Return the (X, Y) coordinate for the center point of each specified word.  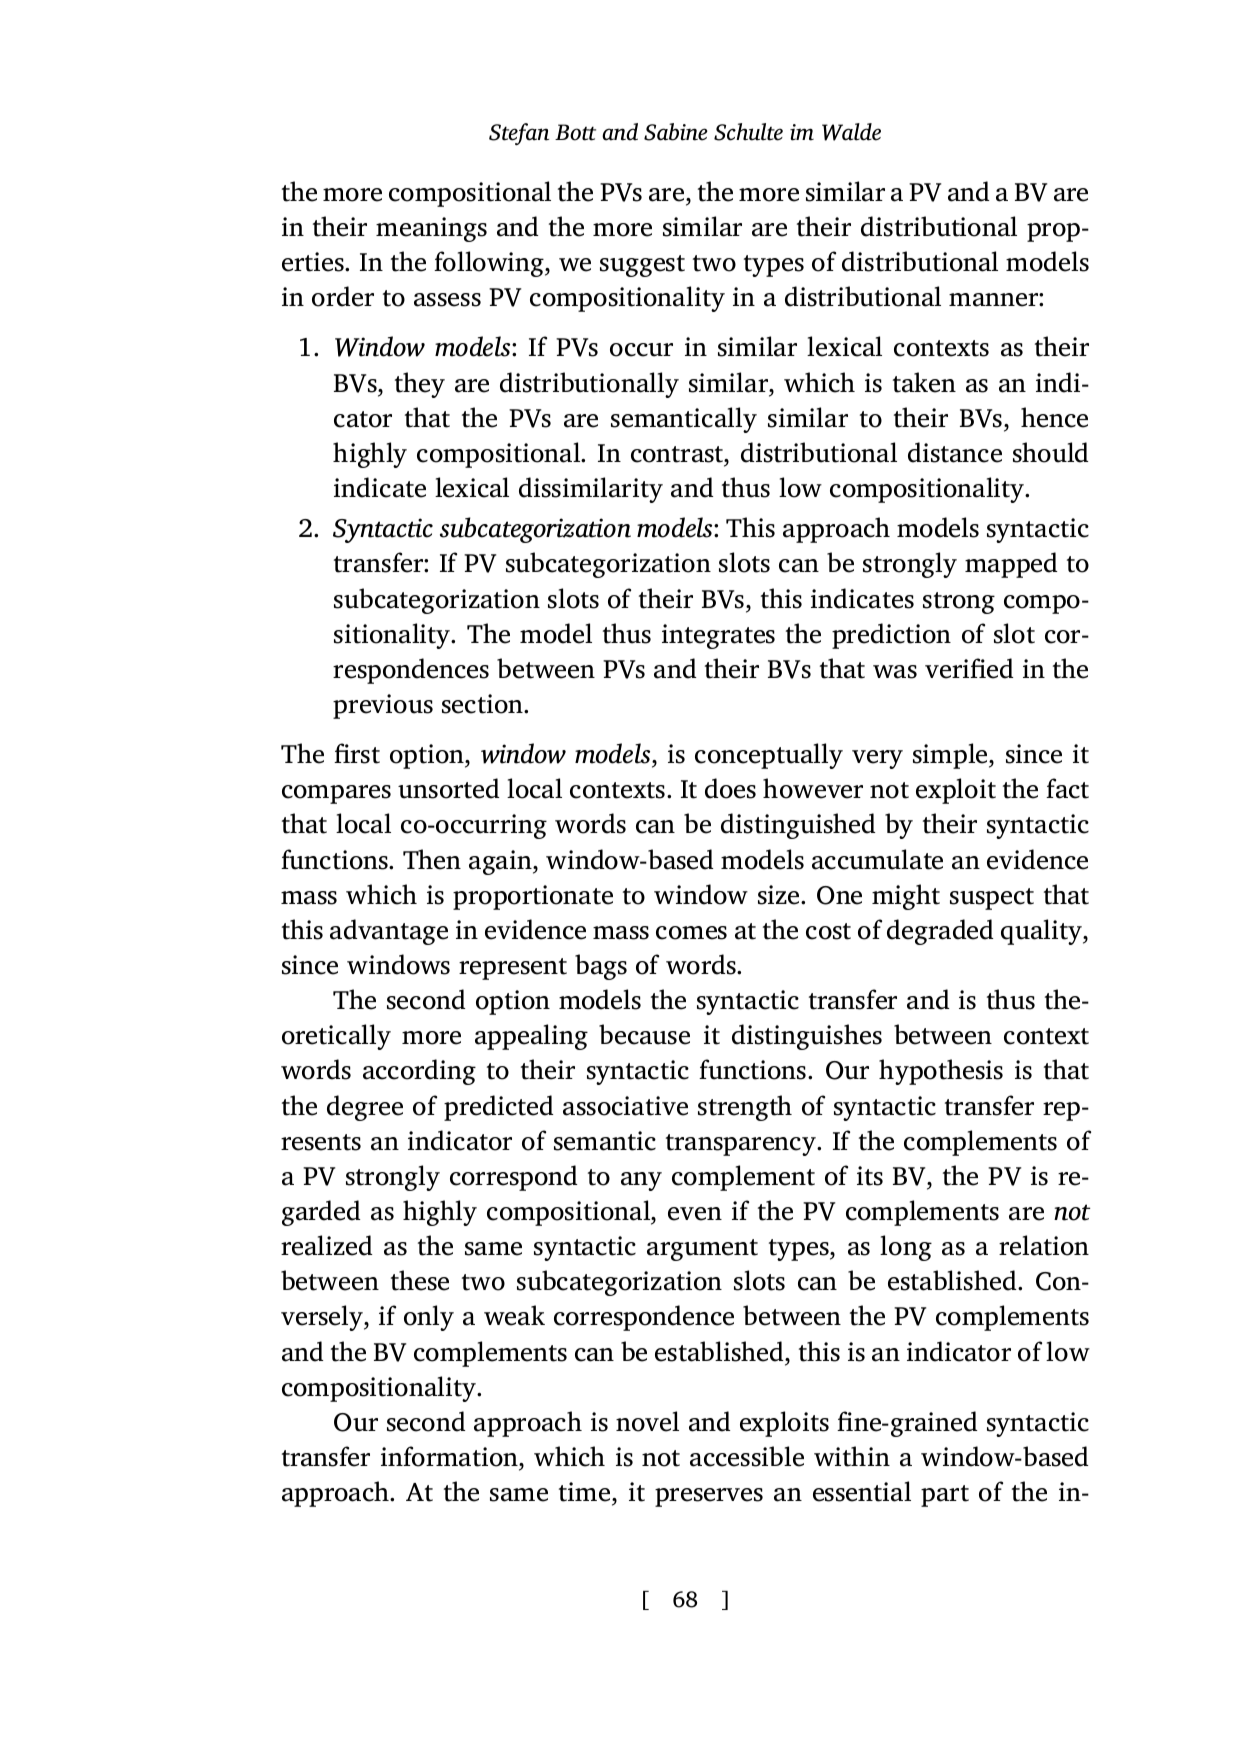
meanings (431, 229)
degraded (940, 932)
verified (969, 668)
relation (1044, 1245)
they (420, 385)
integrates (718, 636)
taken (924, 382)
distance (955, 452)
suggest (642, 266)
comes (691, 933)
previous (383, 706)
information (450, 1456)
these (420, 1280)
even (695, 1214)
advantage (389, 932)
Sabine (676, 132)
